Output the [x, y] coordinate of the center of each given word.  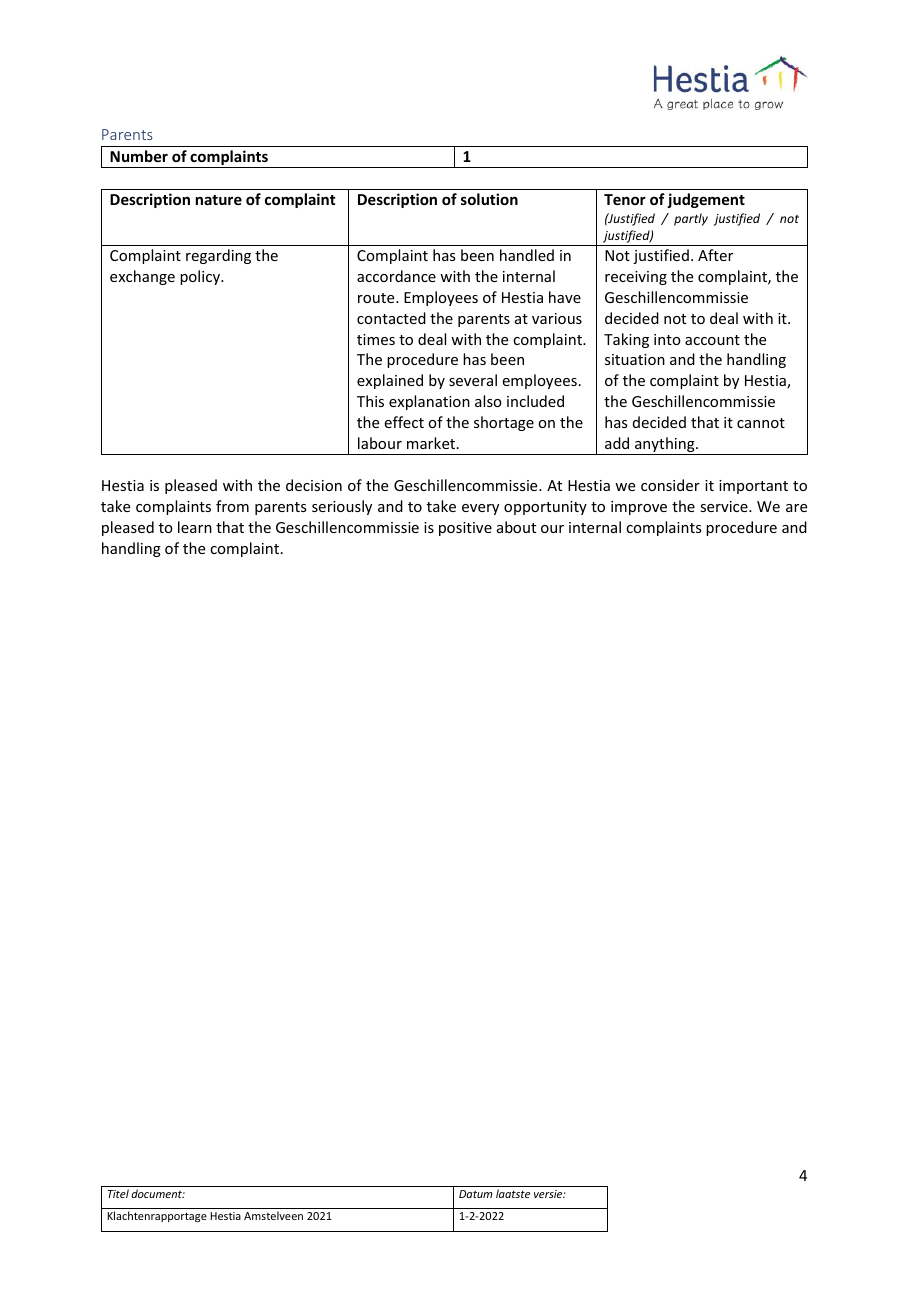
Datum [475, 1194]
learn [195, 527]
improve [639, 508]
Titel [118, 1193]
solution [489, 199]
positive [465, 529]
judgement [706, 200]
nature [219, 200]
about [516, 527]
